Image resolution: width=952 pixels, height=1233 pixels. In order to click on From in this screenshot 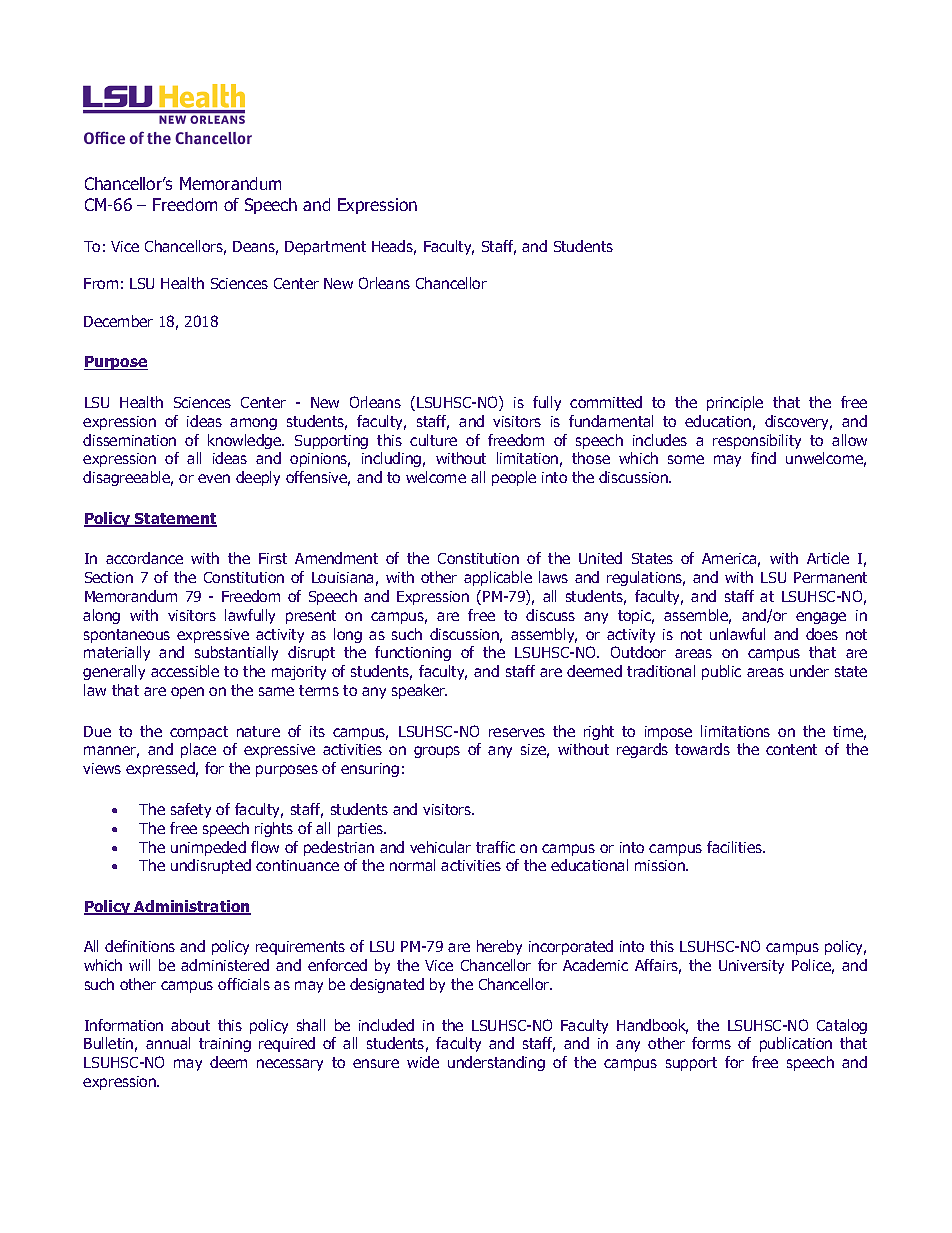, I will do `click(101, 283)`.
